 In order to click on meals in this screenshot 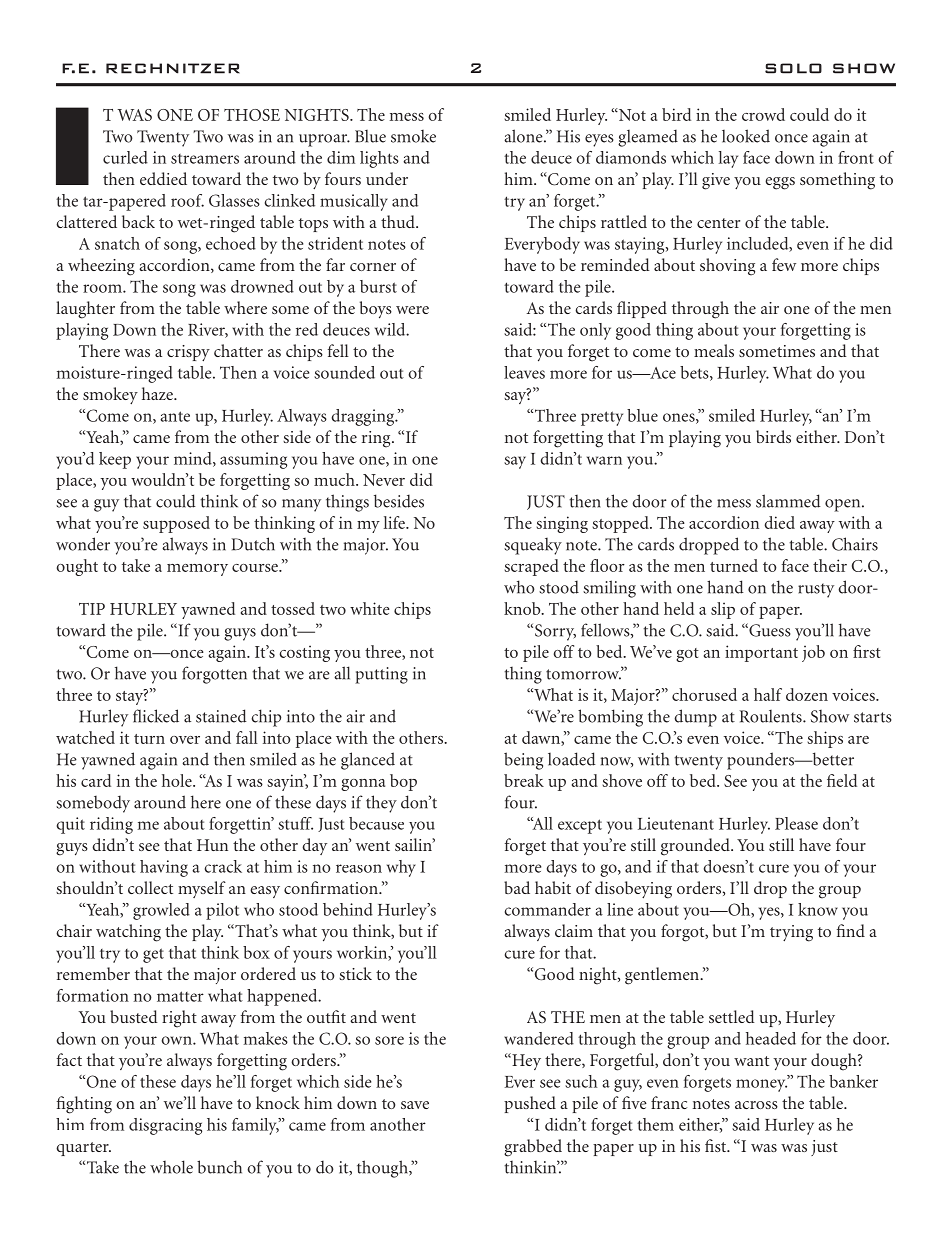, I will do `click(714, 350)`.
